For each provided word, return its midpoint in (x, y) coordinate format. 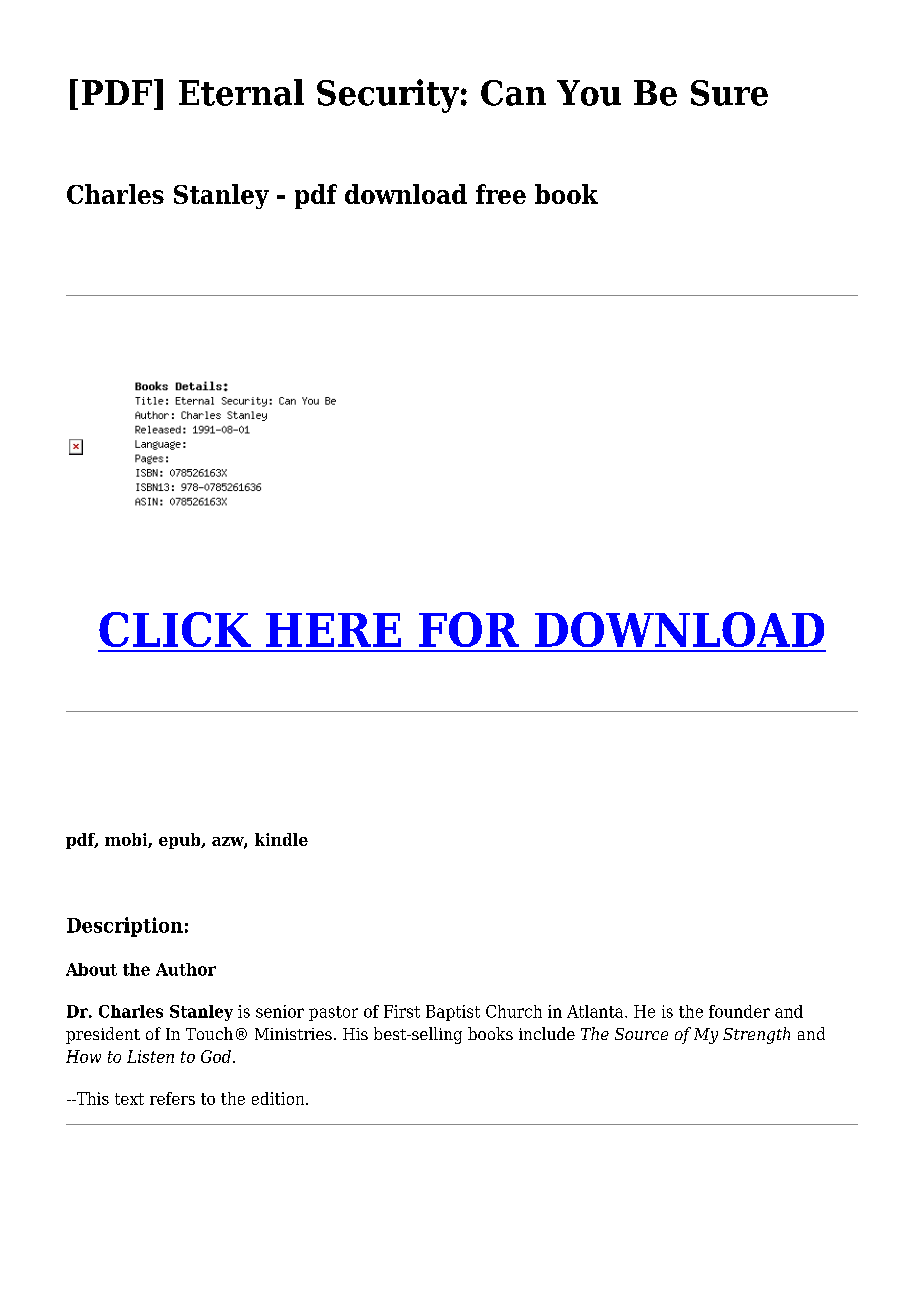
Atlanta (596, 1011)
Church (514, 1011)
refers (172, 1098)
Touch (209, 1033)
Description (125, 927)
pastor (333, 1013)
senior (280, 1011)
